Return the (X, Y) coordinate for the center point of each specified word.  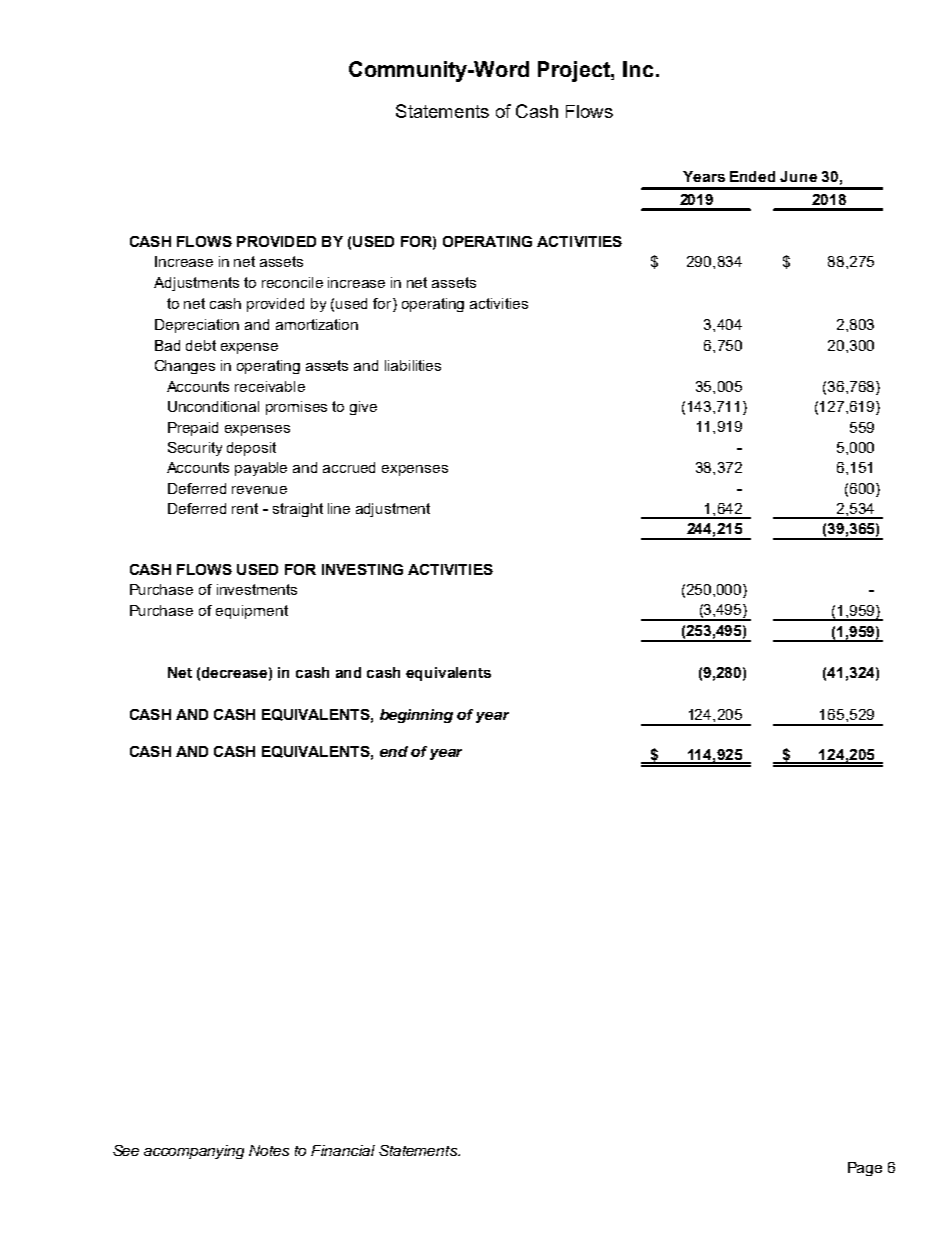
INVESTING (362, 569)
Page (865, 1169)
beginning (416, 716)
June (798, 176)
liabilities (413, 365)
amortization (317, 324)
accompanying (194, 1152)
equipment (252, 612)
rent (245, 508)
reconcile (292, 282)
